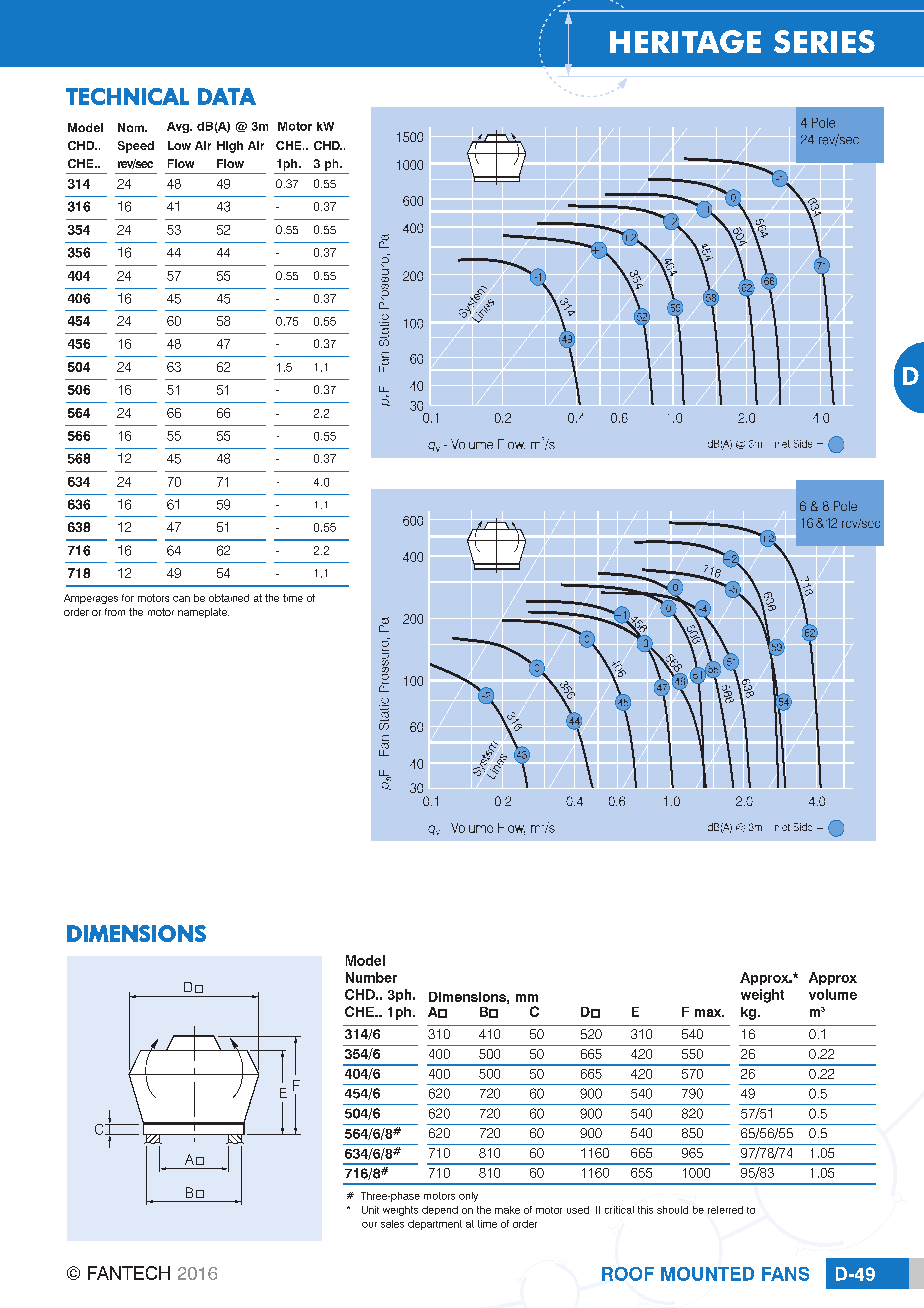  I want to click on Avg, so click(179, 127).
